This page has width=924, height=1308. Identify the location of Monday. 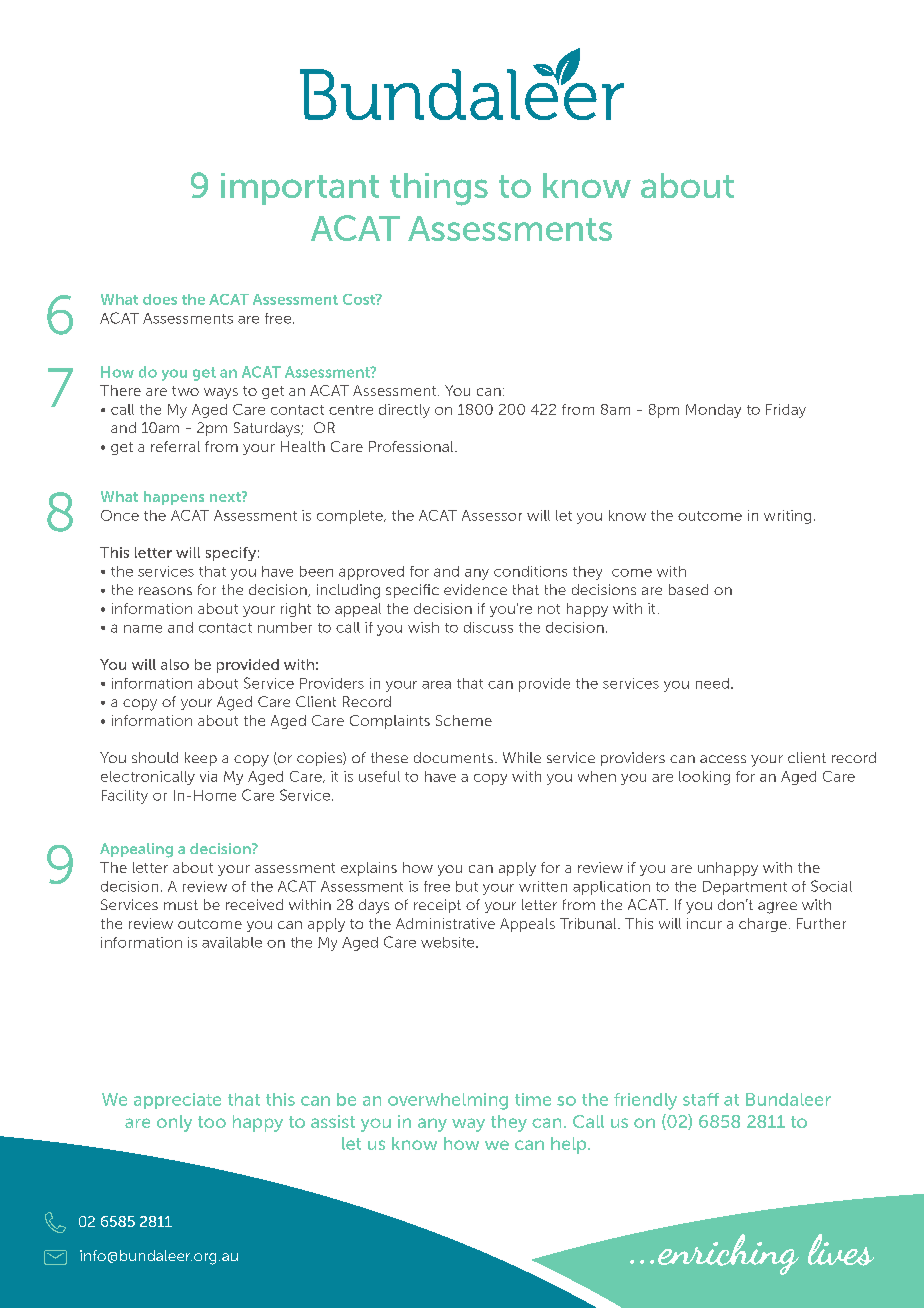
(713, 411).
